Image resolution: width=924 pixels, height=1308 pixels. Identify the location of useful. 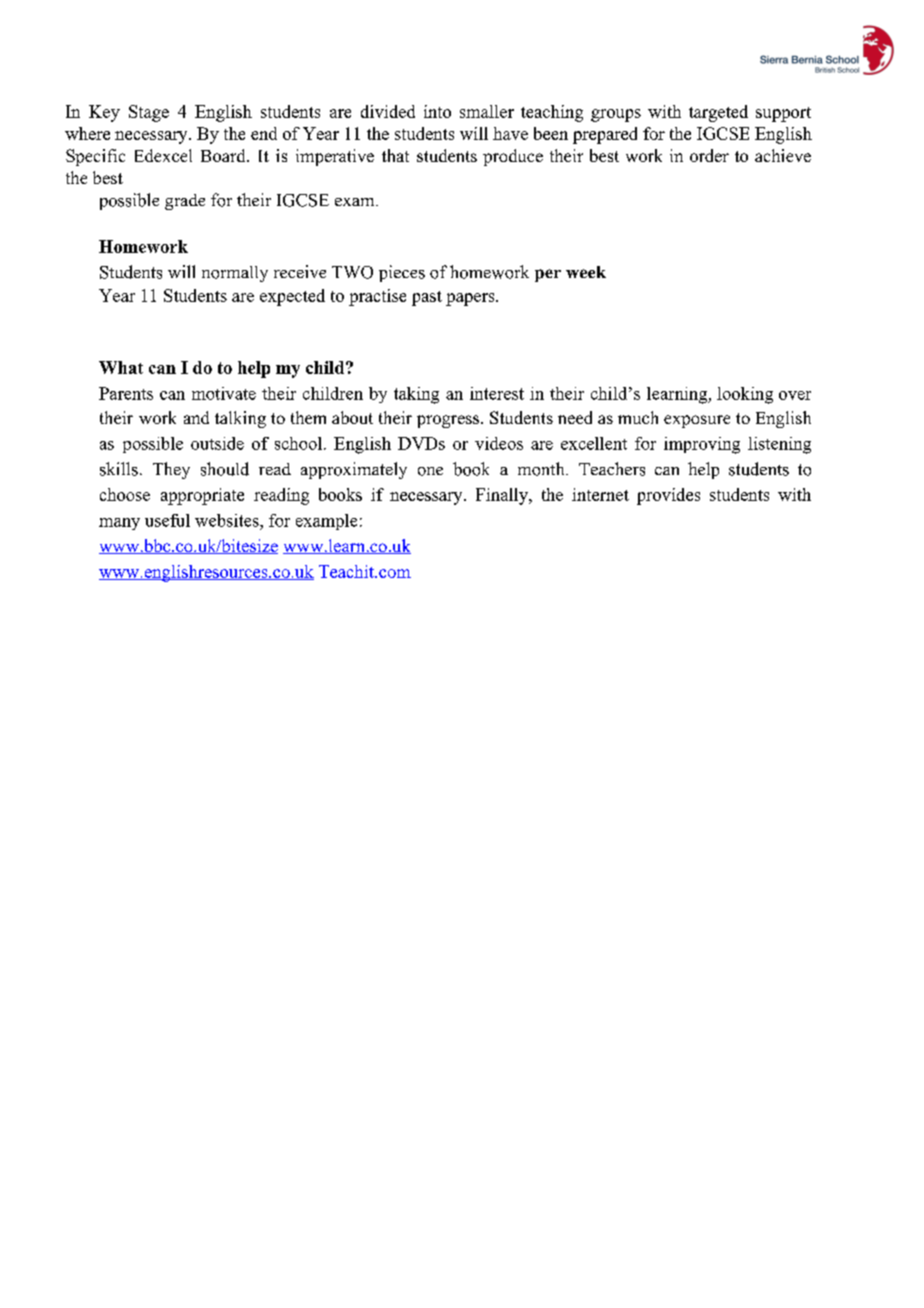
(167, 520).
